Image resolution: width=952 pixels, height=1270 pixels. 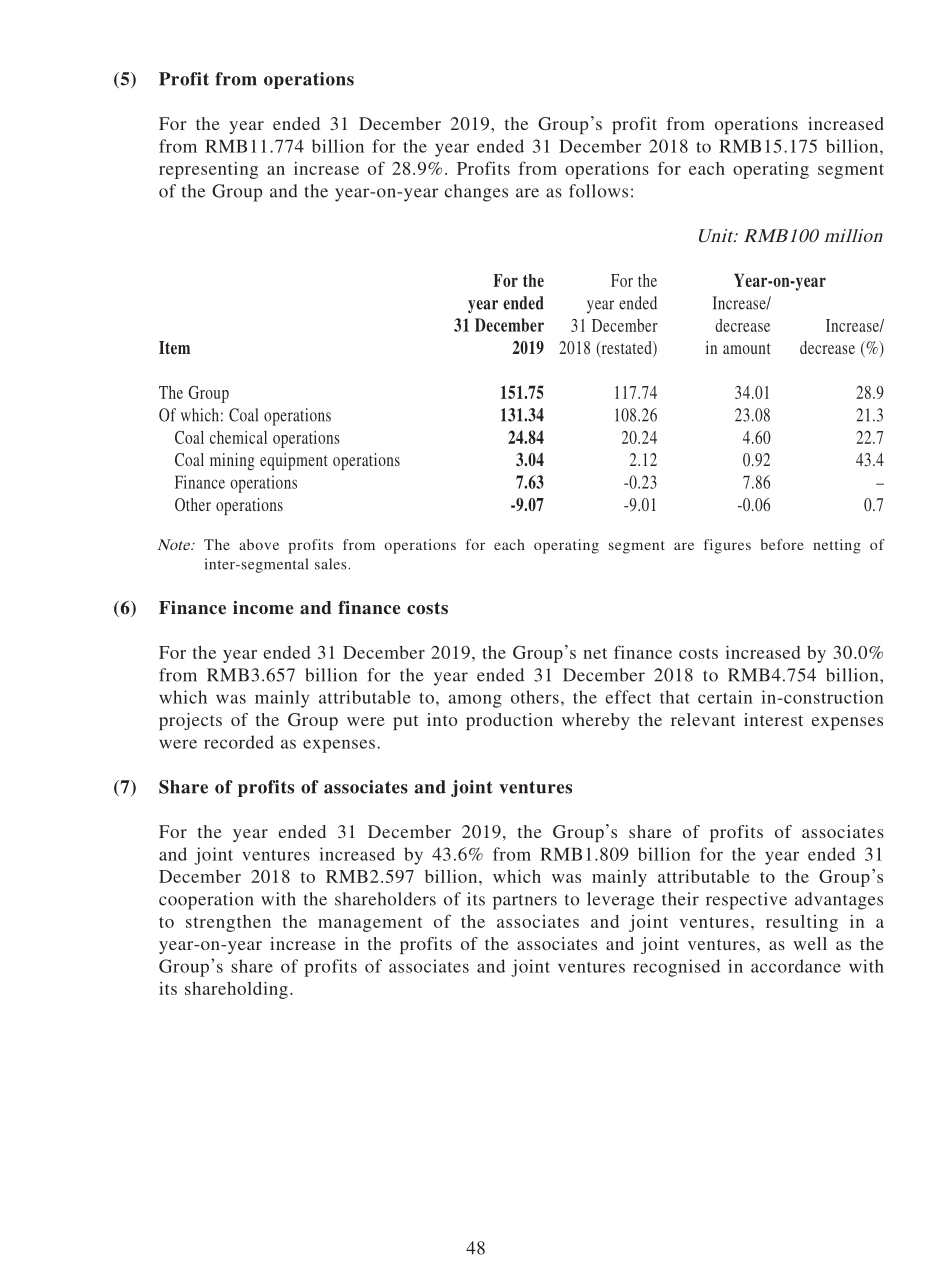 I want to click on amount, so click(x=747, y=348).
